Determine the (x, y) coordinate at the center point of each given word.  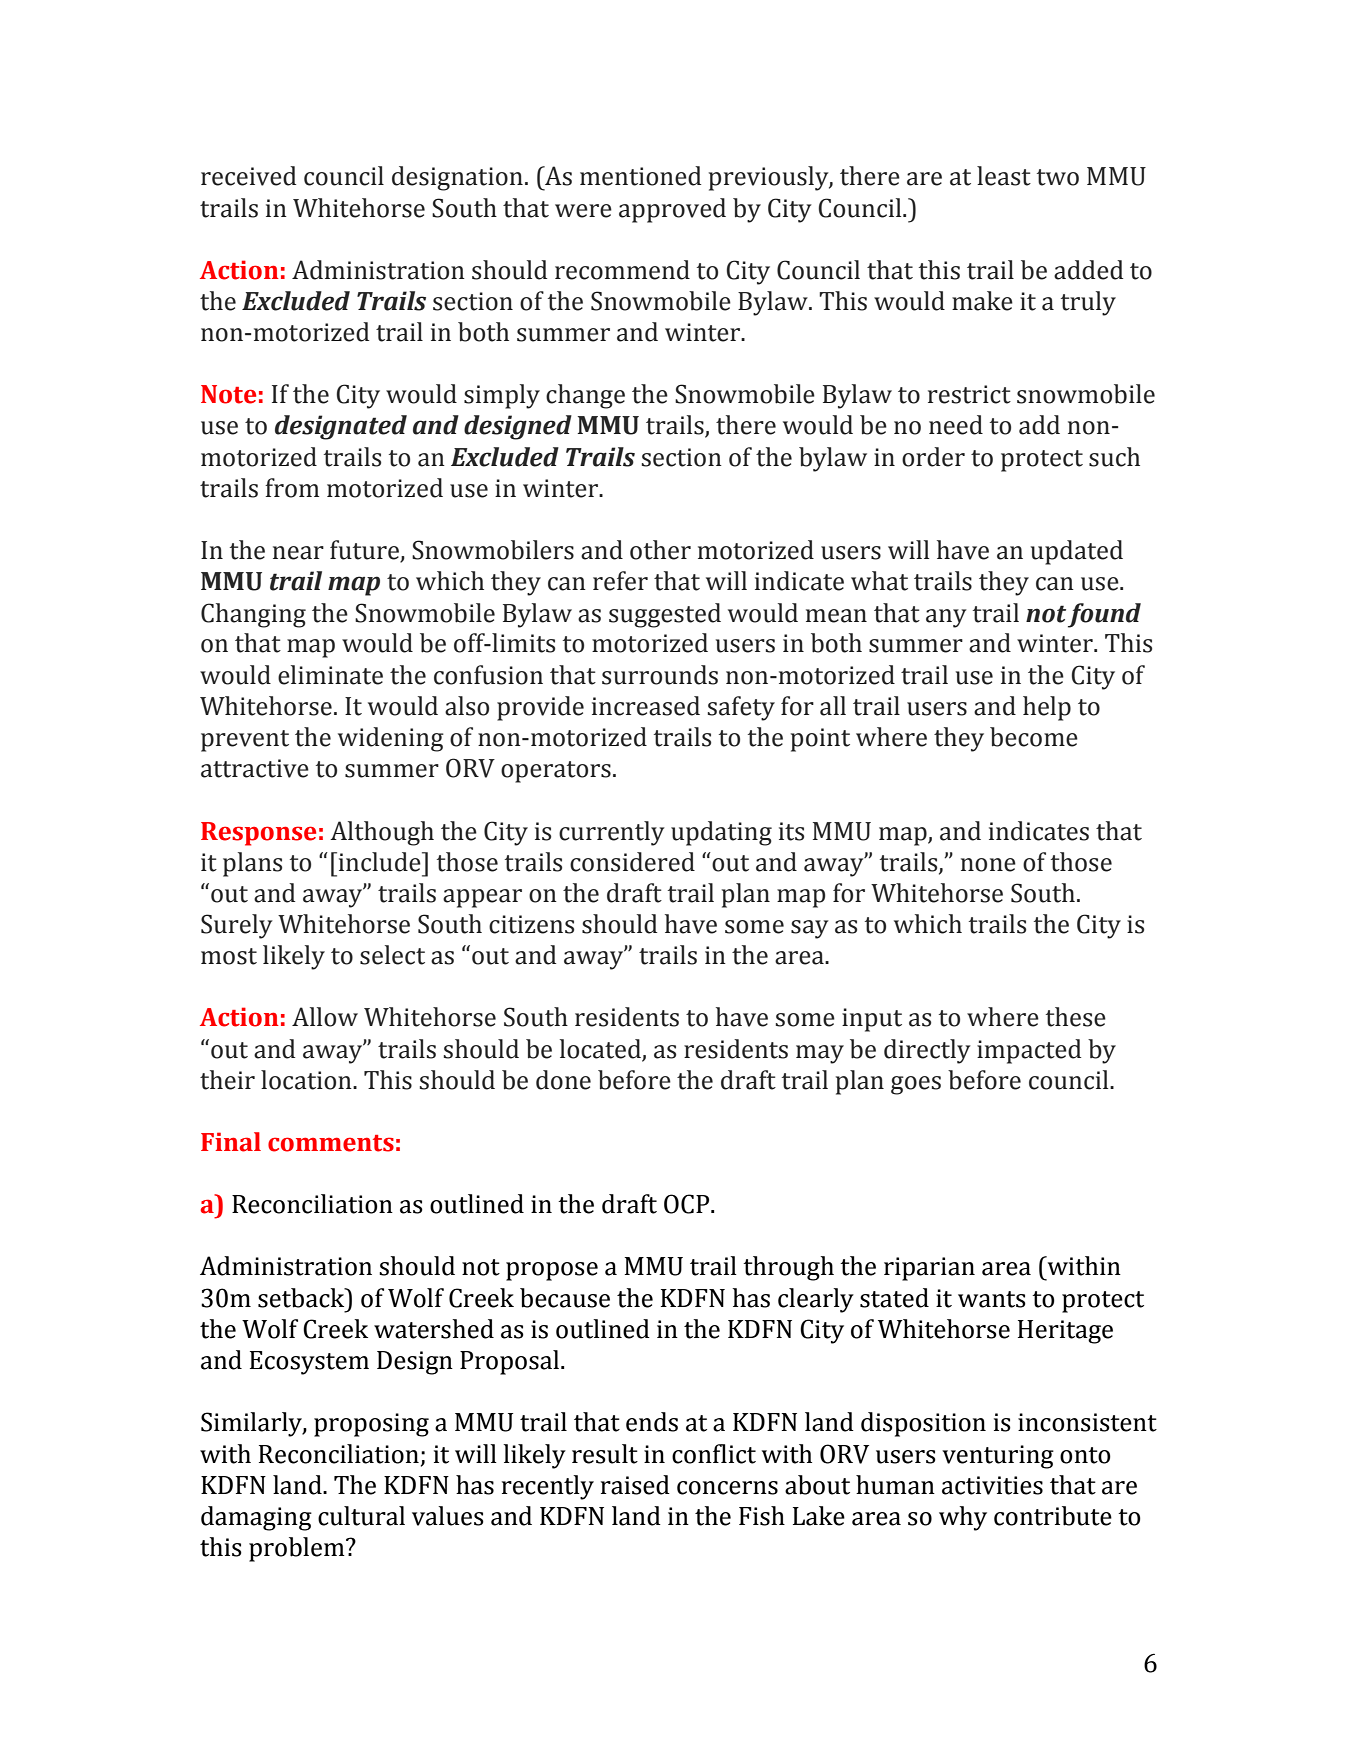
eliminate (330, 675)
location (307, 1080)
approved (672, 210)
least (1004, 176)
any (946, 618)
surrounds (660, 675)
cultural (361, 1516)
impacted (1029, 1051)
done (563, 1080)
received (248, 176)
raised (635, 1485)
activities (992, 1485)
